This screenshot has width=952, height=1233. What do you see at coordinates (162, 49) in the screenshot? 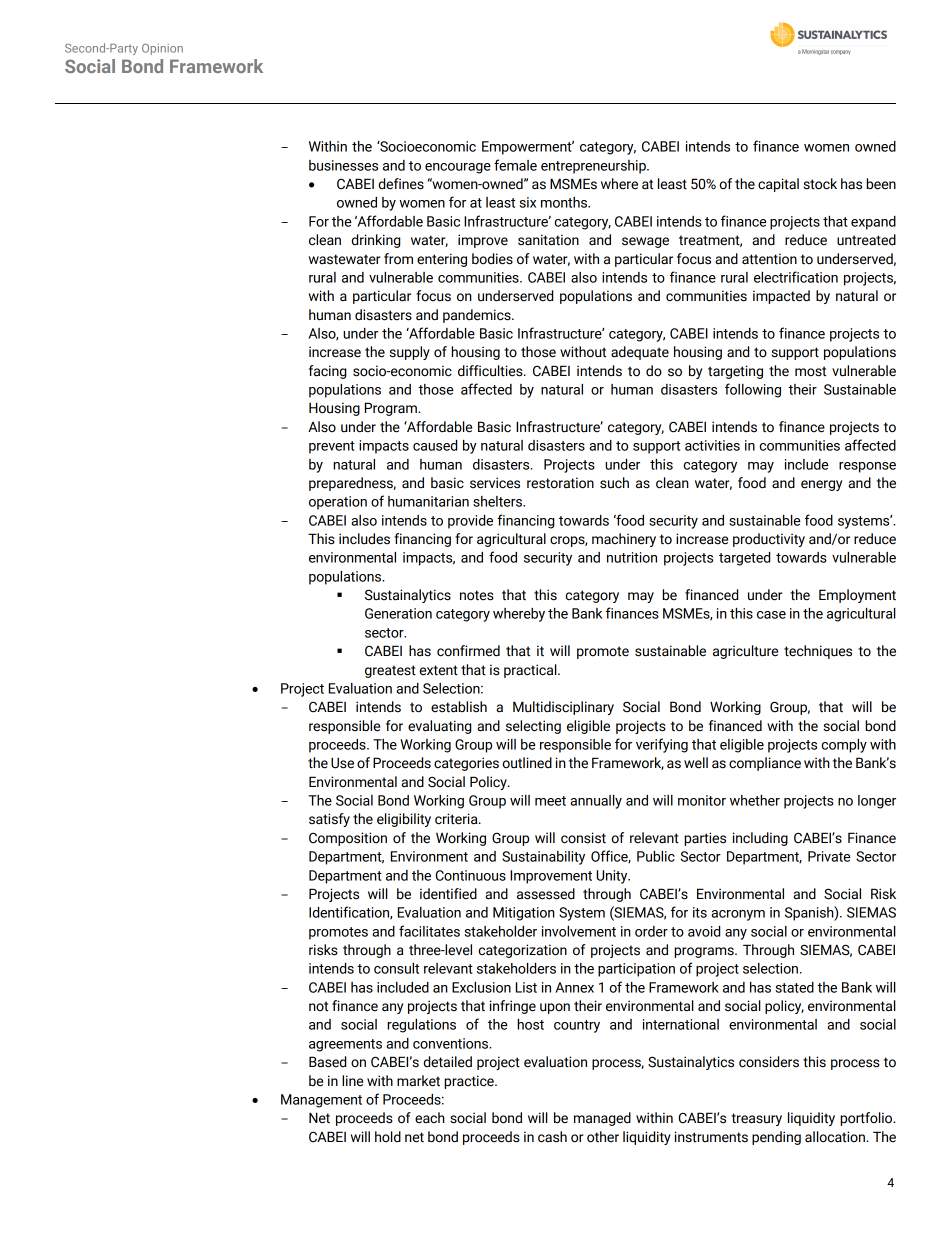
I see `Opinion` at bounding box center [162, 49].
